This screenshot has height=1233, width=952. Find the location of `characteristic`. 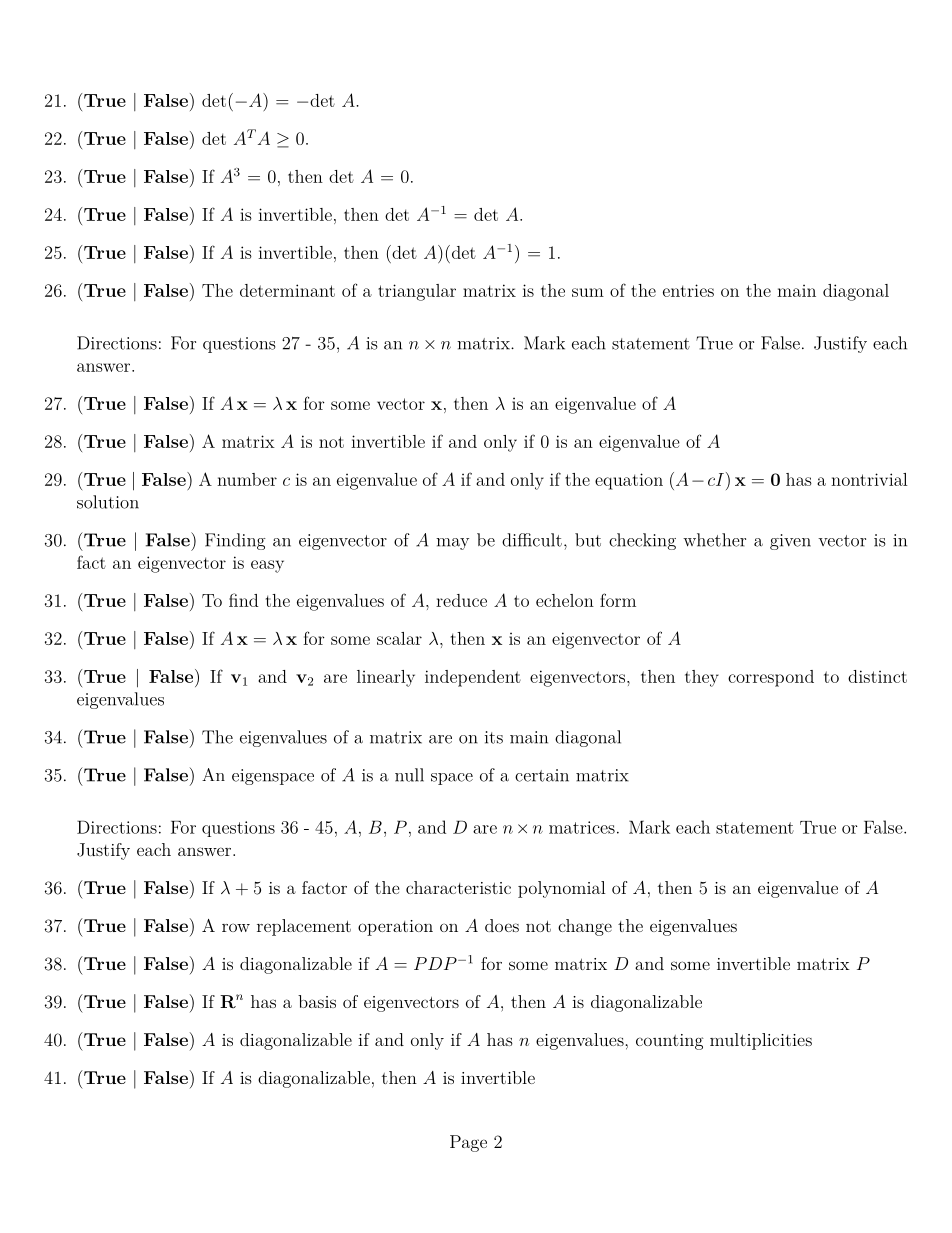

characteristic is located at coordinates (458, 887).
